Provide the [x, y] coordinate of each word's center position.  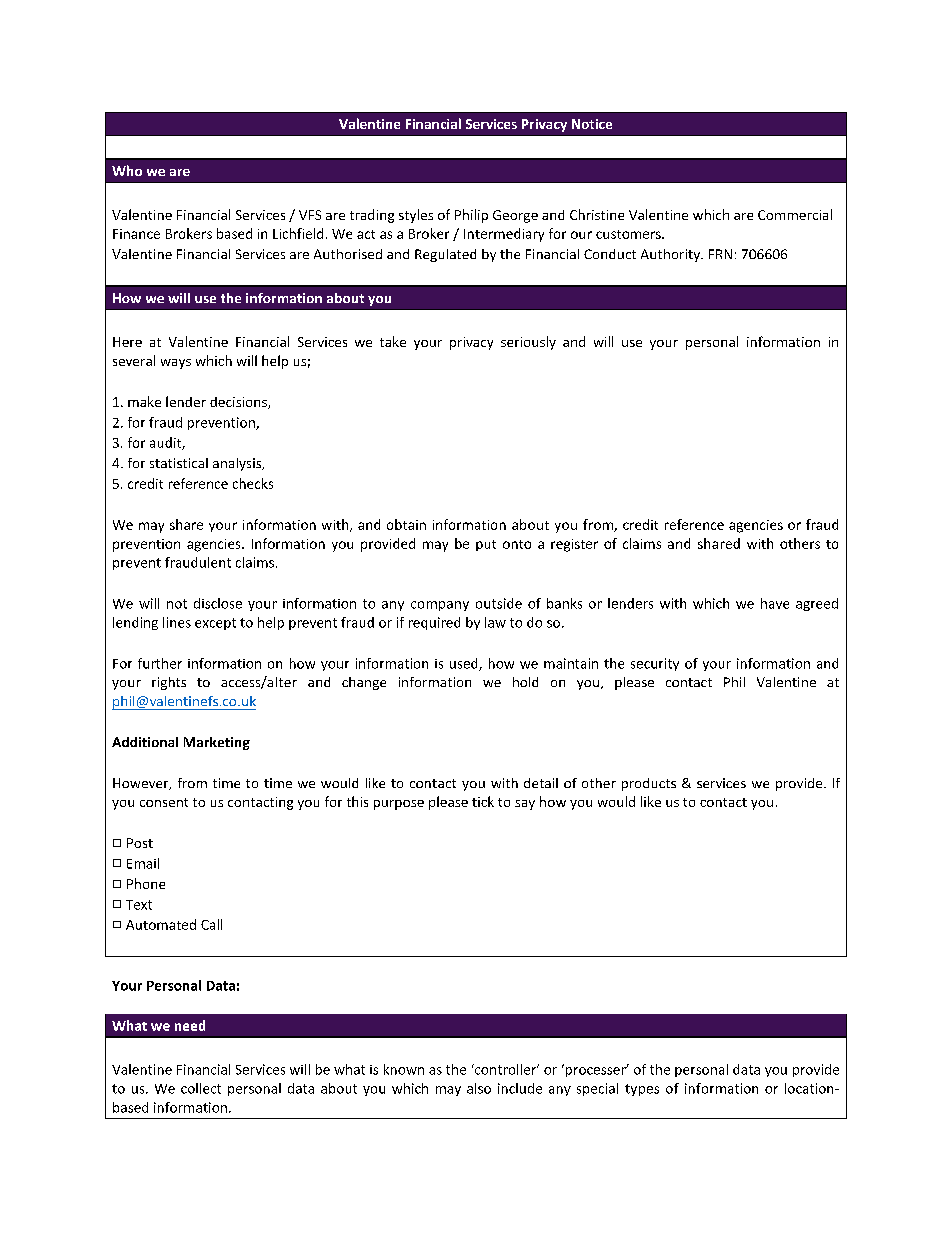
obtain [406, 524]
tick [483, 801]
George [515, 216]
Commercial [795, 214]
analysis [238, 464]
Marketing [217, 743]
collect [201, 1088]
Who [127, 170]
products [649, 784]
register [574, 545]
